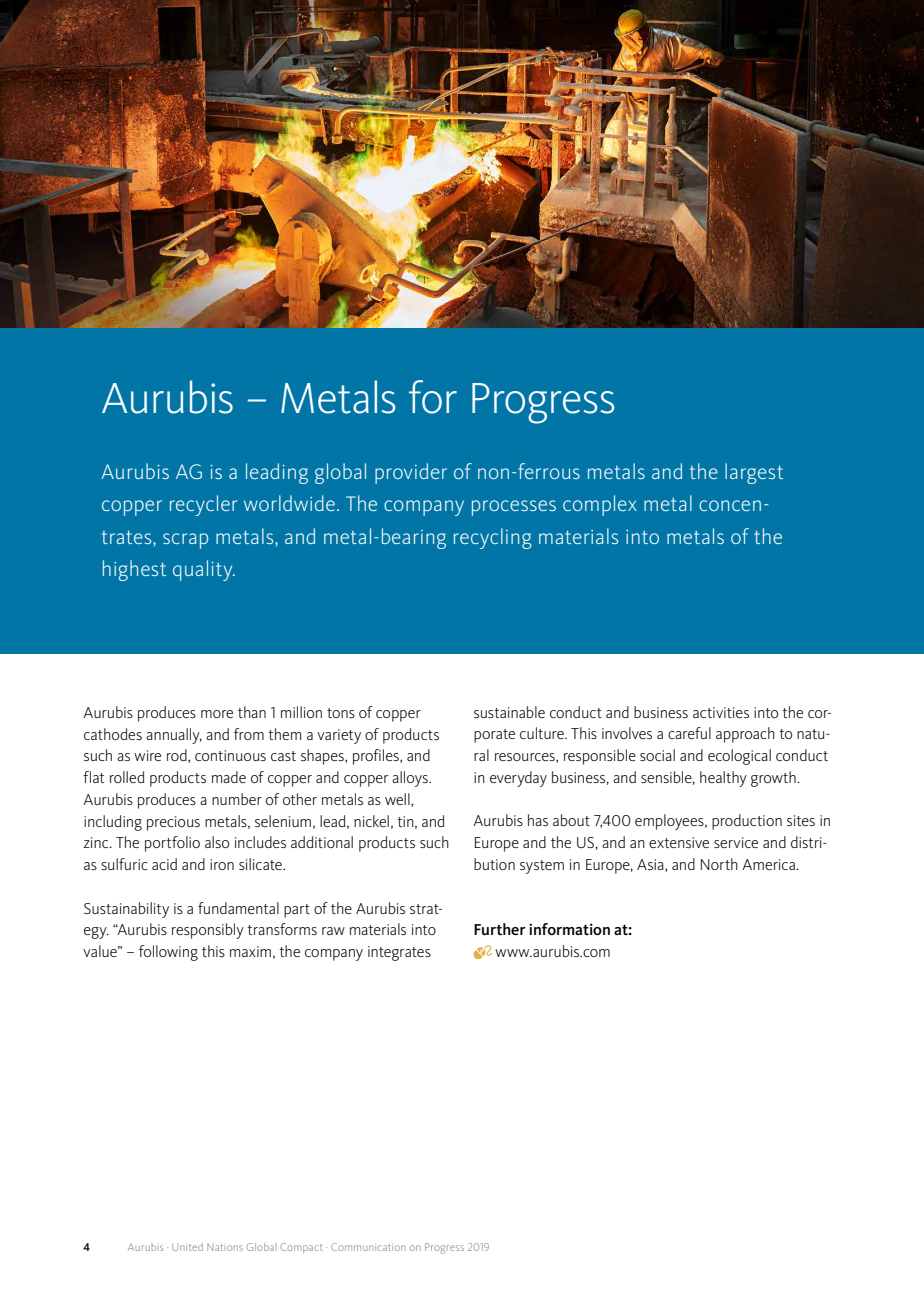  Describe the element at coordinates (719, 864) in the image. I see `North` at that location.
